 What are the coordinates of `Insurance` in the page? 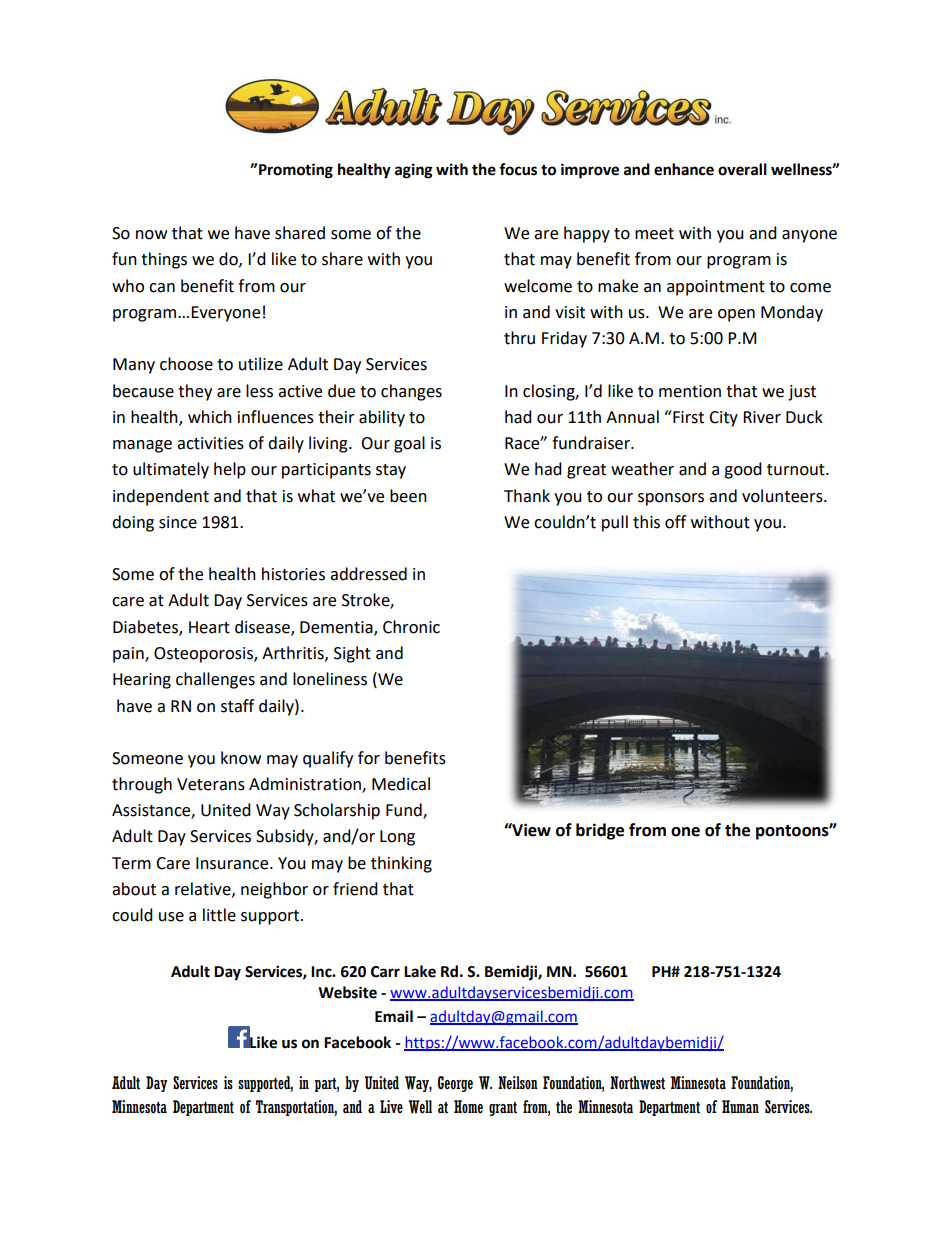 It's located at (233, 863).
